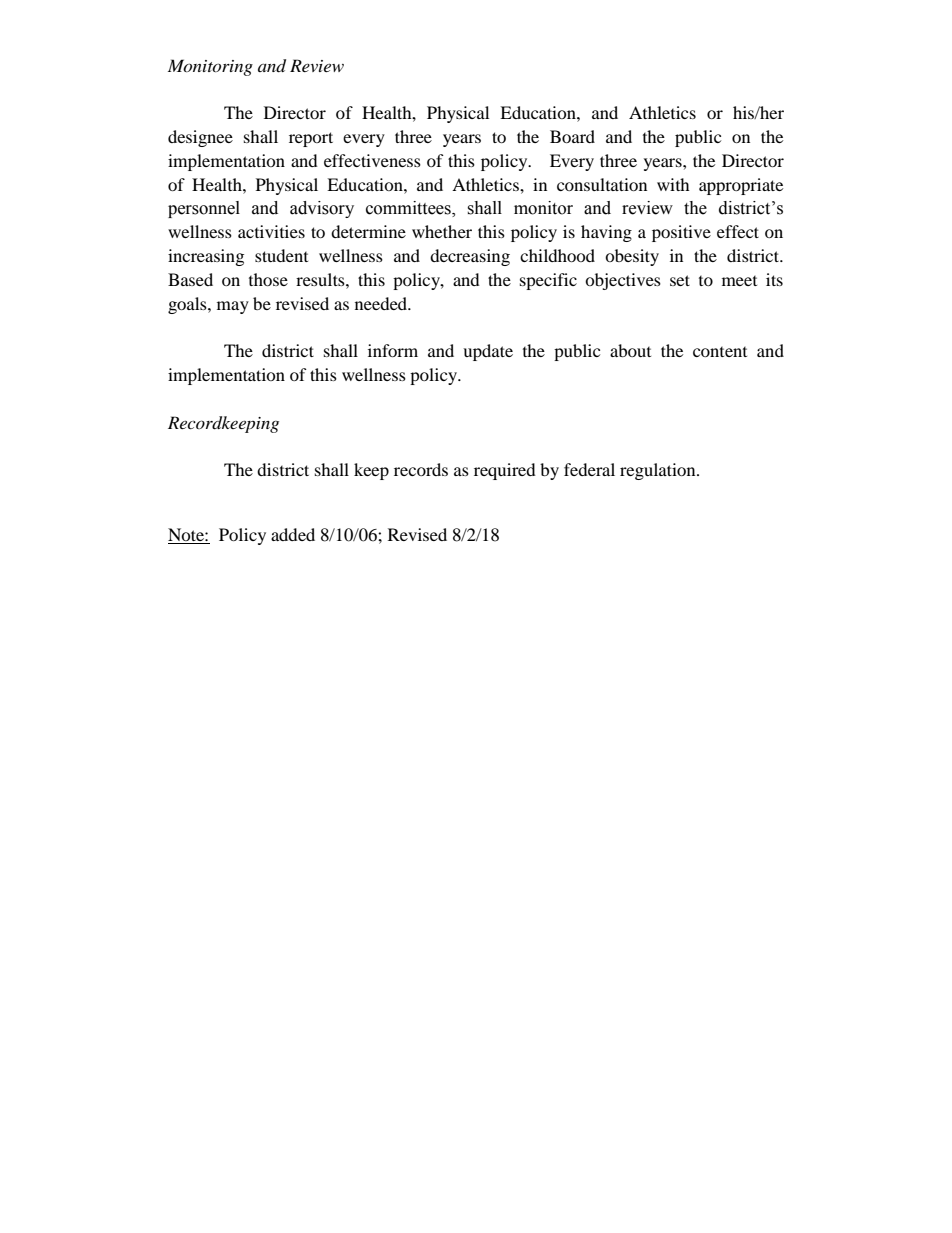 The width and height of the image is (952, 1233). Describe the element at coordinates (673, 184) in the image. I see `with` at that location.
